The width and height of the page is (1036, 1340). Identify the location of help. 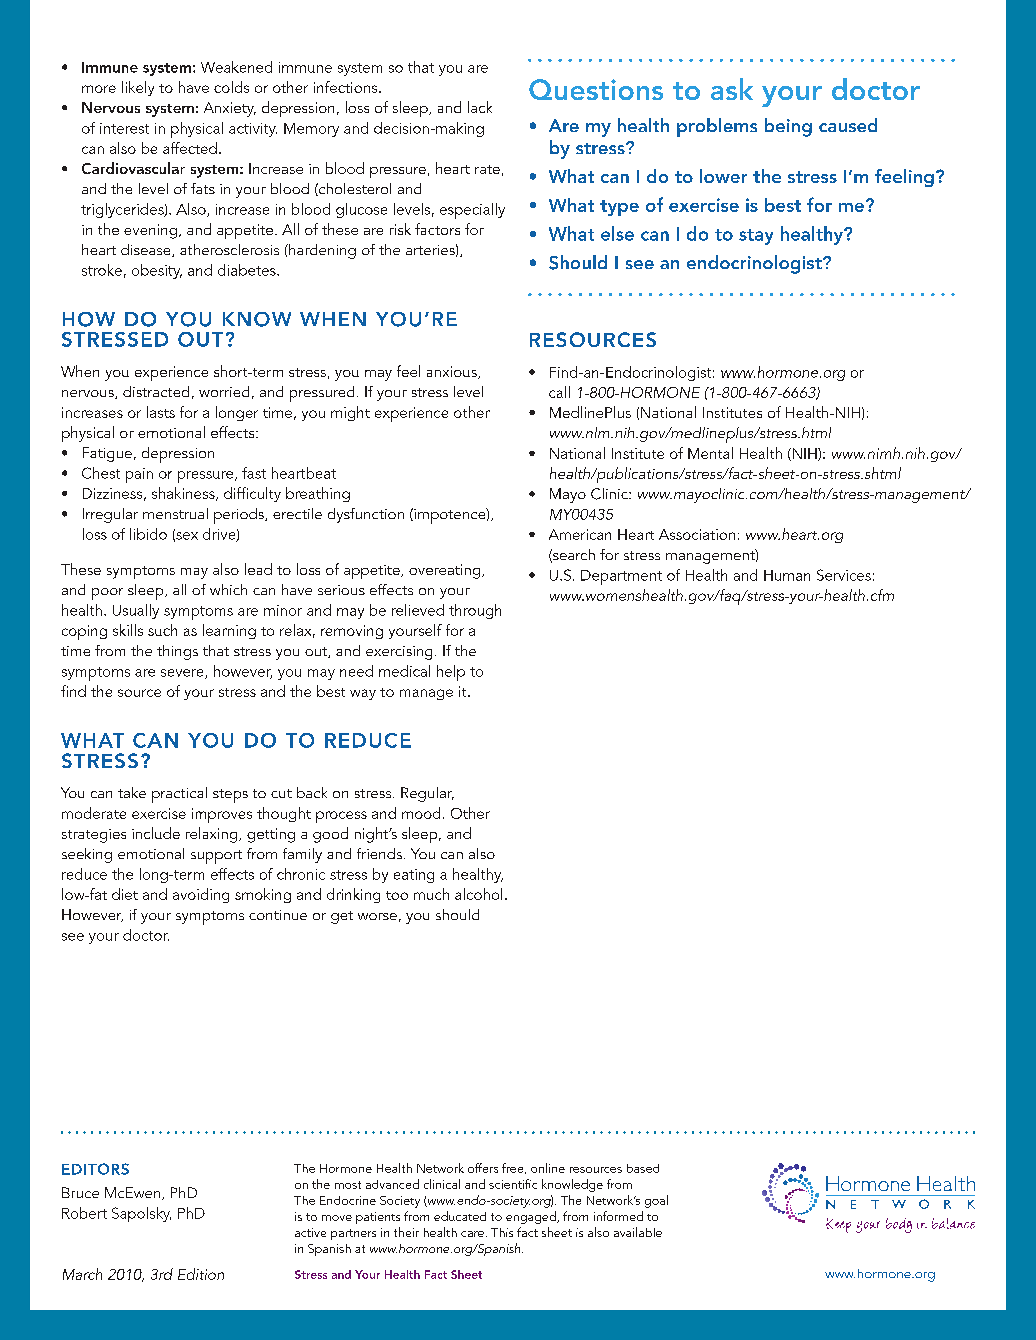
(451, 673).
